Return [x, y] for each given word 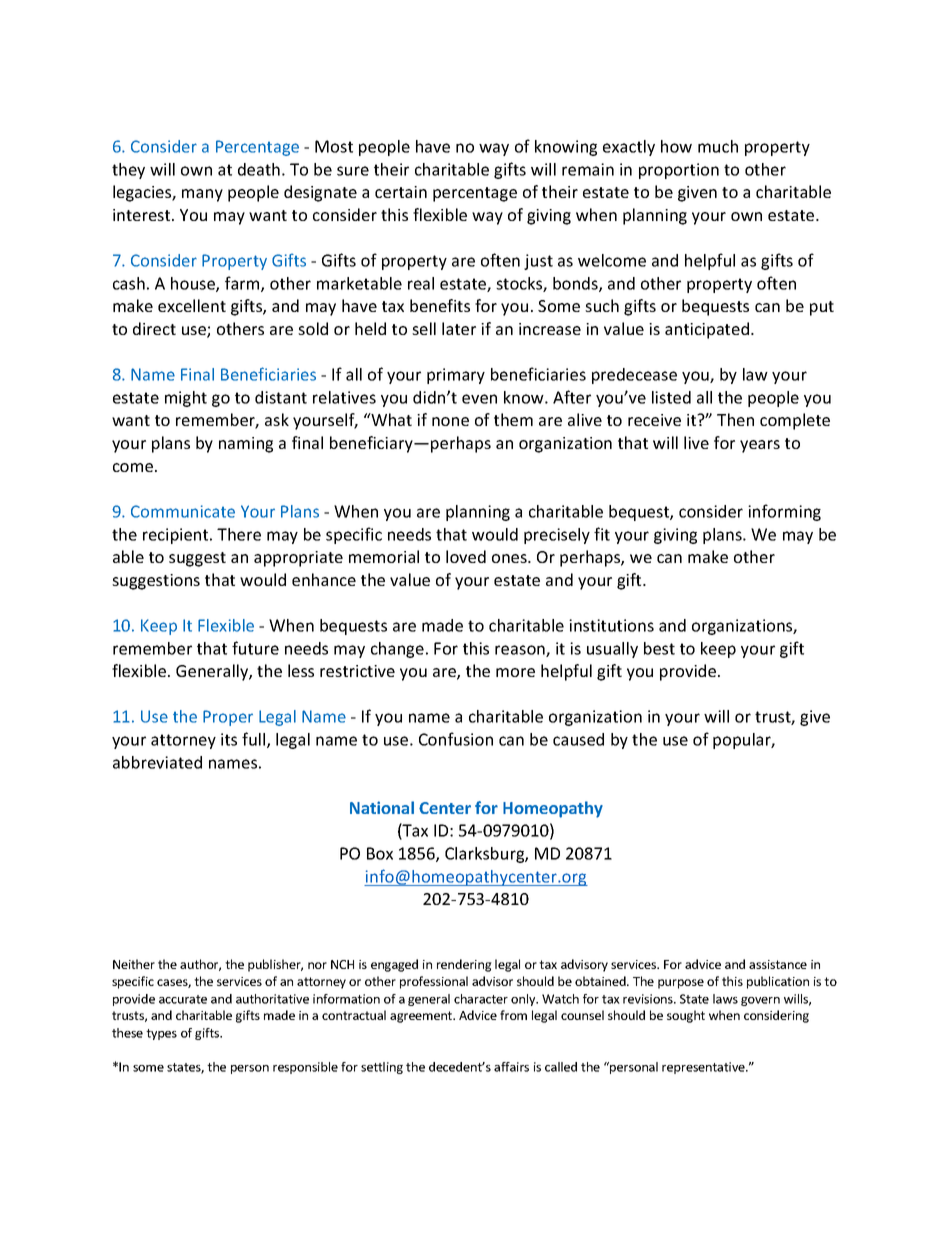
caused [578, 739]
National [382, 807]
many [202, 195]
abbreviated [157, 762]
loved [466, 556]
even [479, 399]
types [161, 1034]
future [255, 648]
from [513, 1015]
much [718, 146]
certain [401, 192]
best [659, 648]
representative [704, 1068]
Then [735, 419]
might [186, 399]
